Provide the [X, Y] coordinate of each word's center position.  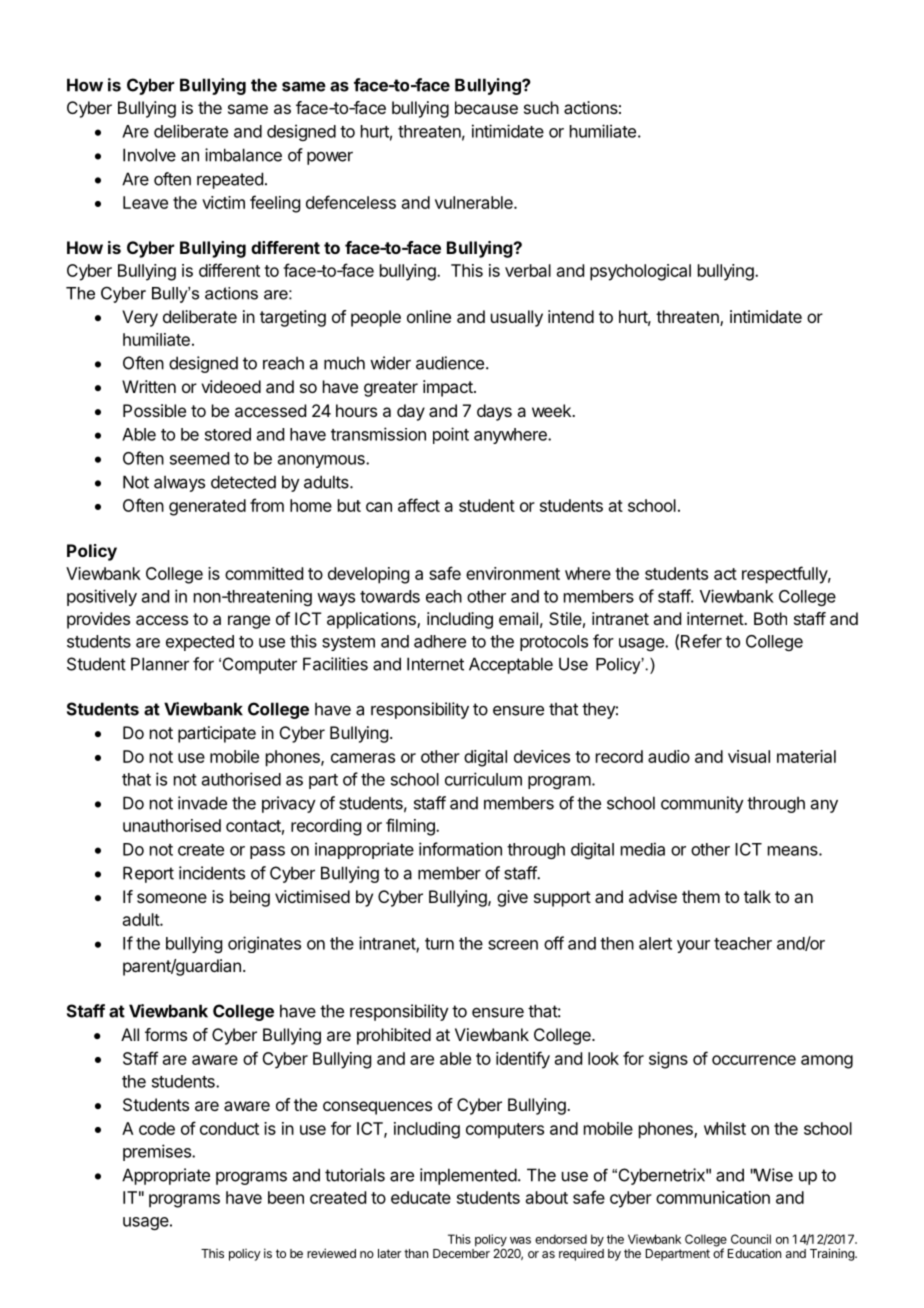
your [693, 946]
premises [158, 1152]
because [486, 107]
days [494, 412]
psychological [640, 272]
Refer [701, 641]
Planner [160, 664]
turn [439, 944]
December [461, 1253]
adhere [440, 641]
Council [751, 1239]
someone [172, 898]
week [552, 410]
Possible [154, 410]
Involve [149, 155]
